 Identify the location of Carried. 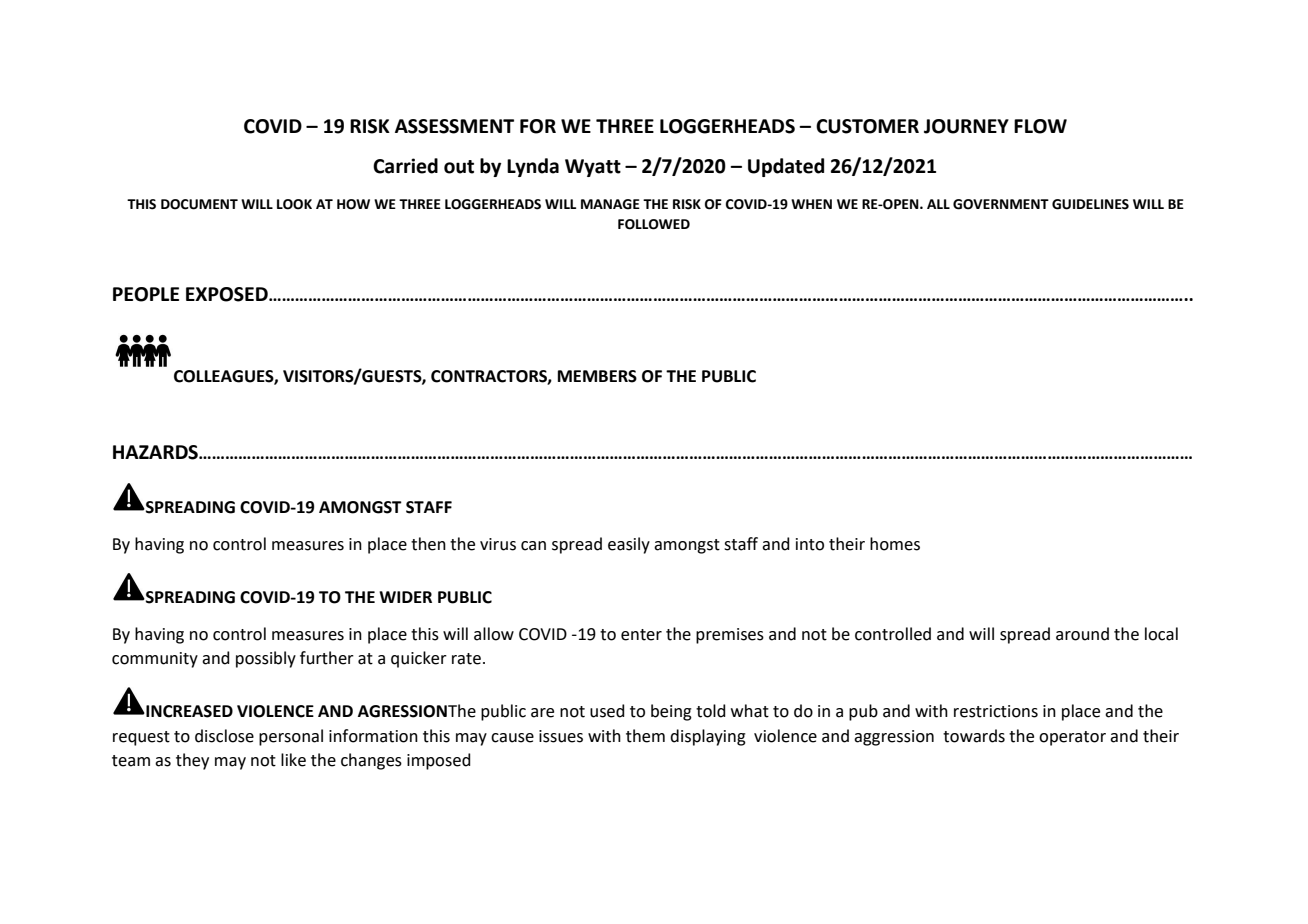
(405, 166).
